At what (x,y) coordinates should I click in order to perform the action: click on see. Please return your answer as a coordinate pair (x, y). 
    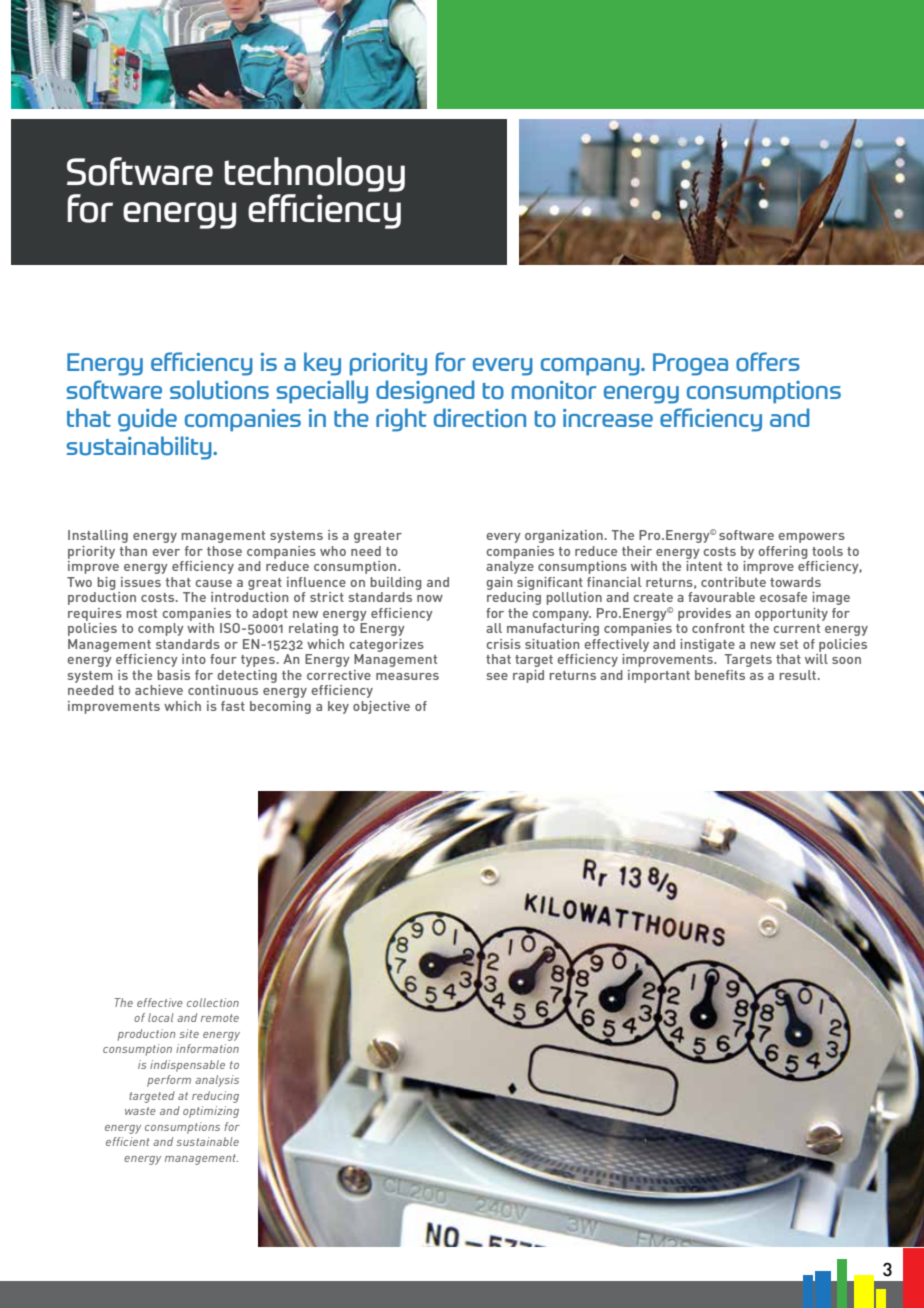
    Looking at the image, I should click on (497, 676).
